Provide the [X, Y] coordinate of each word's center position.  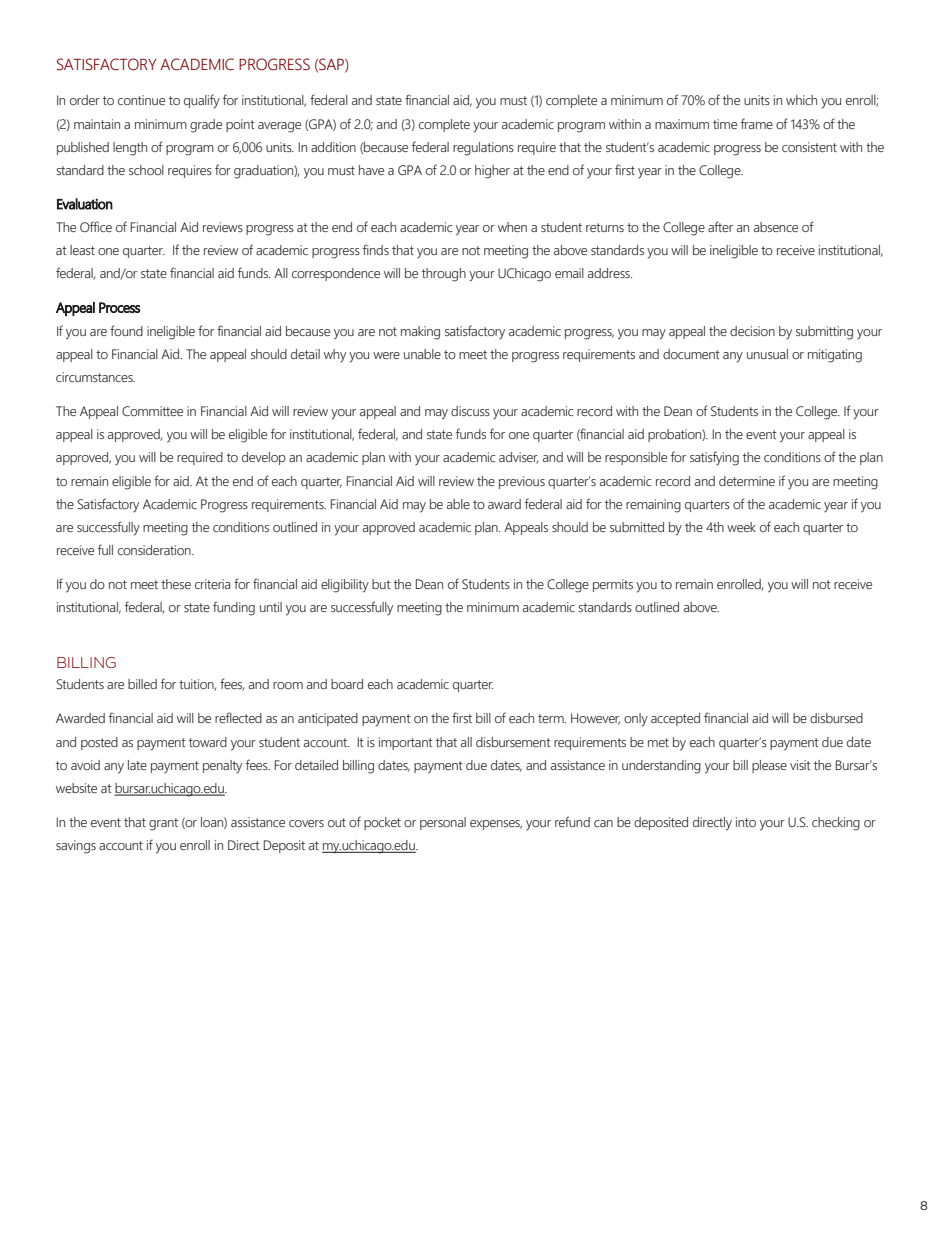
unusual [767, 354]
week [741, 527]
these [176, 584]
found [126, 330]
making [420, 333]
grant [163, 824]
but [381, 584]
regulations [483, 149]
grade [206, 126]
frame [757, 123]
